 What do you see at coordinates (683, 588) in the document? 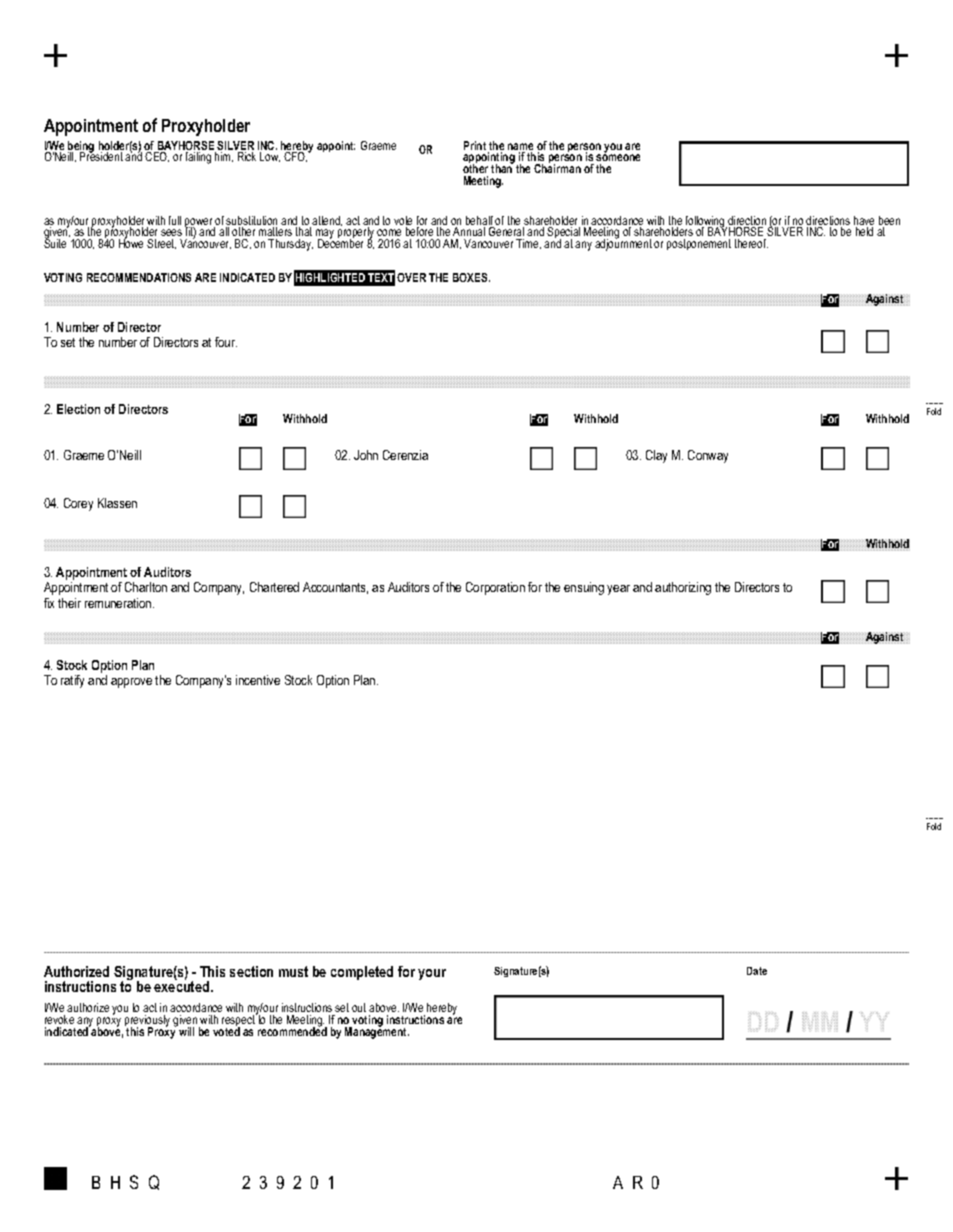
I see `authorizing` at bounding box center [683, 588].
